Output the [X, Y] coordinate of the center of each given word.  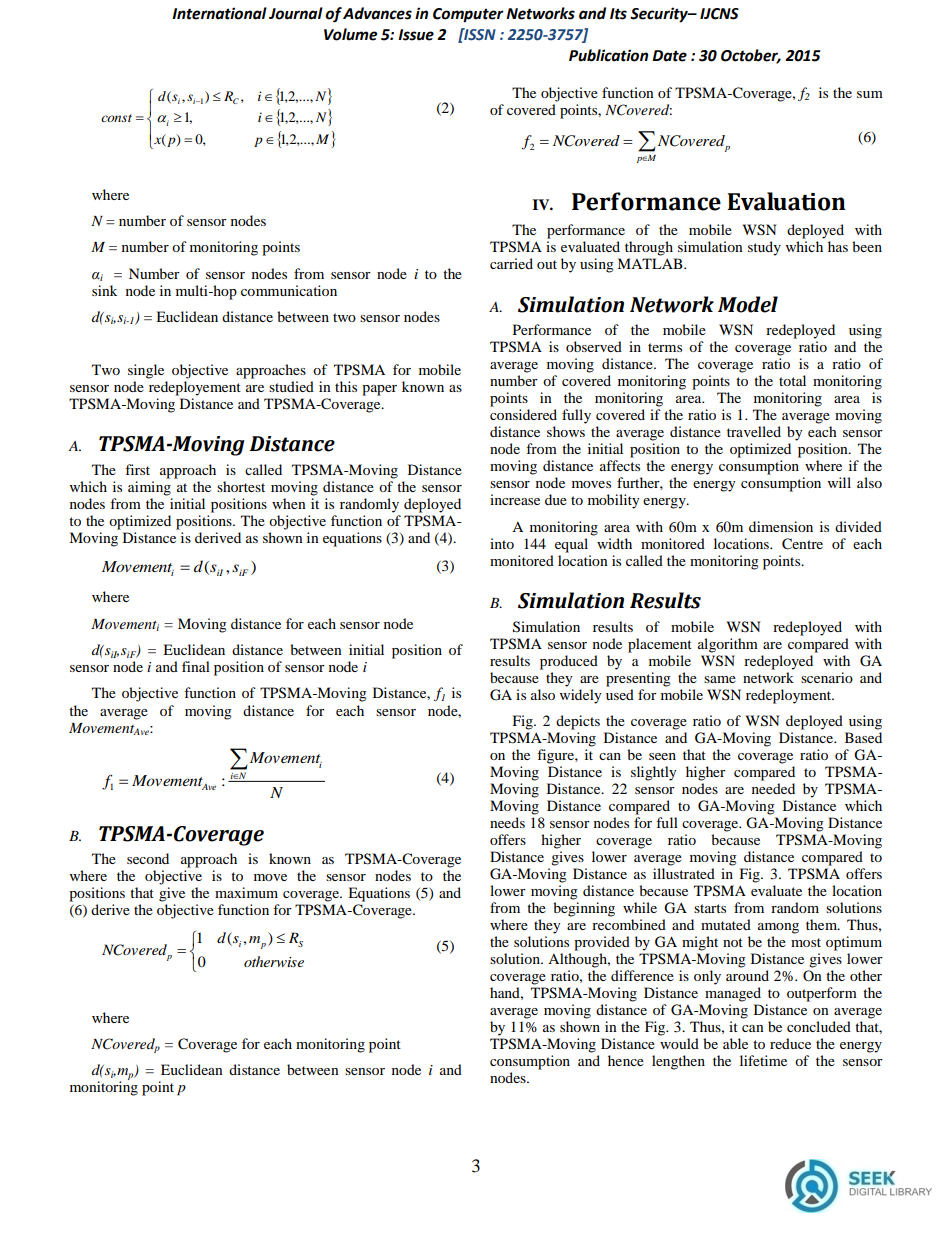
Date [669, 56]
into [502, 543]
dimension [781, 526]
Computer [468, 15]
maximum [246, 892]
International [219, 13]
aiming [149, 488]
